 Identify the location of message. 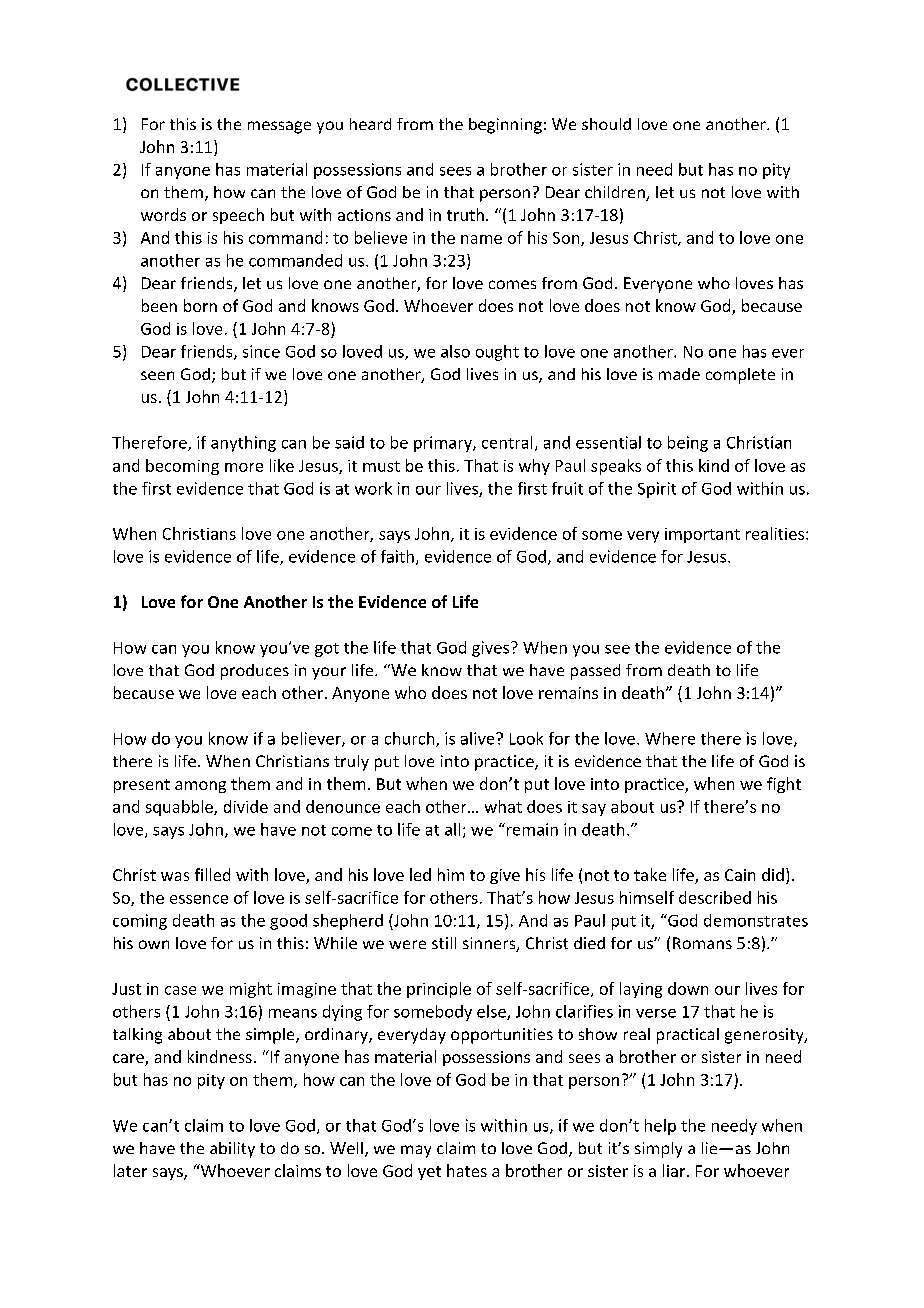
(279, 127).
